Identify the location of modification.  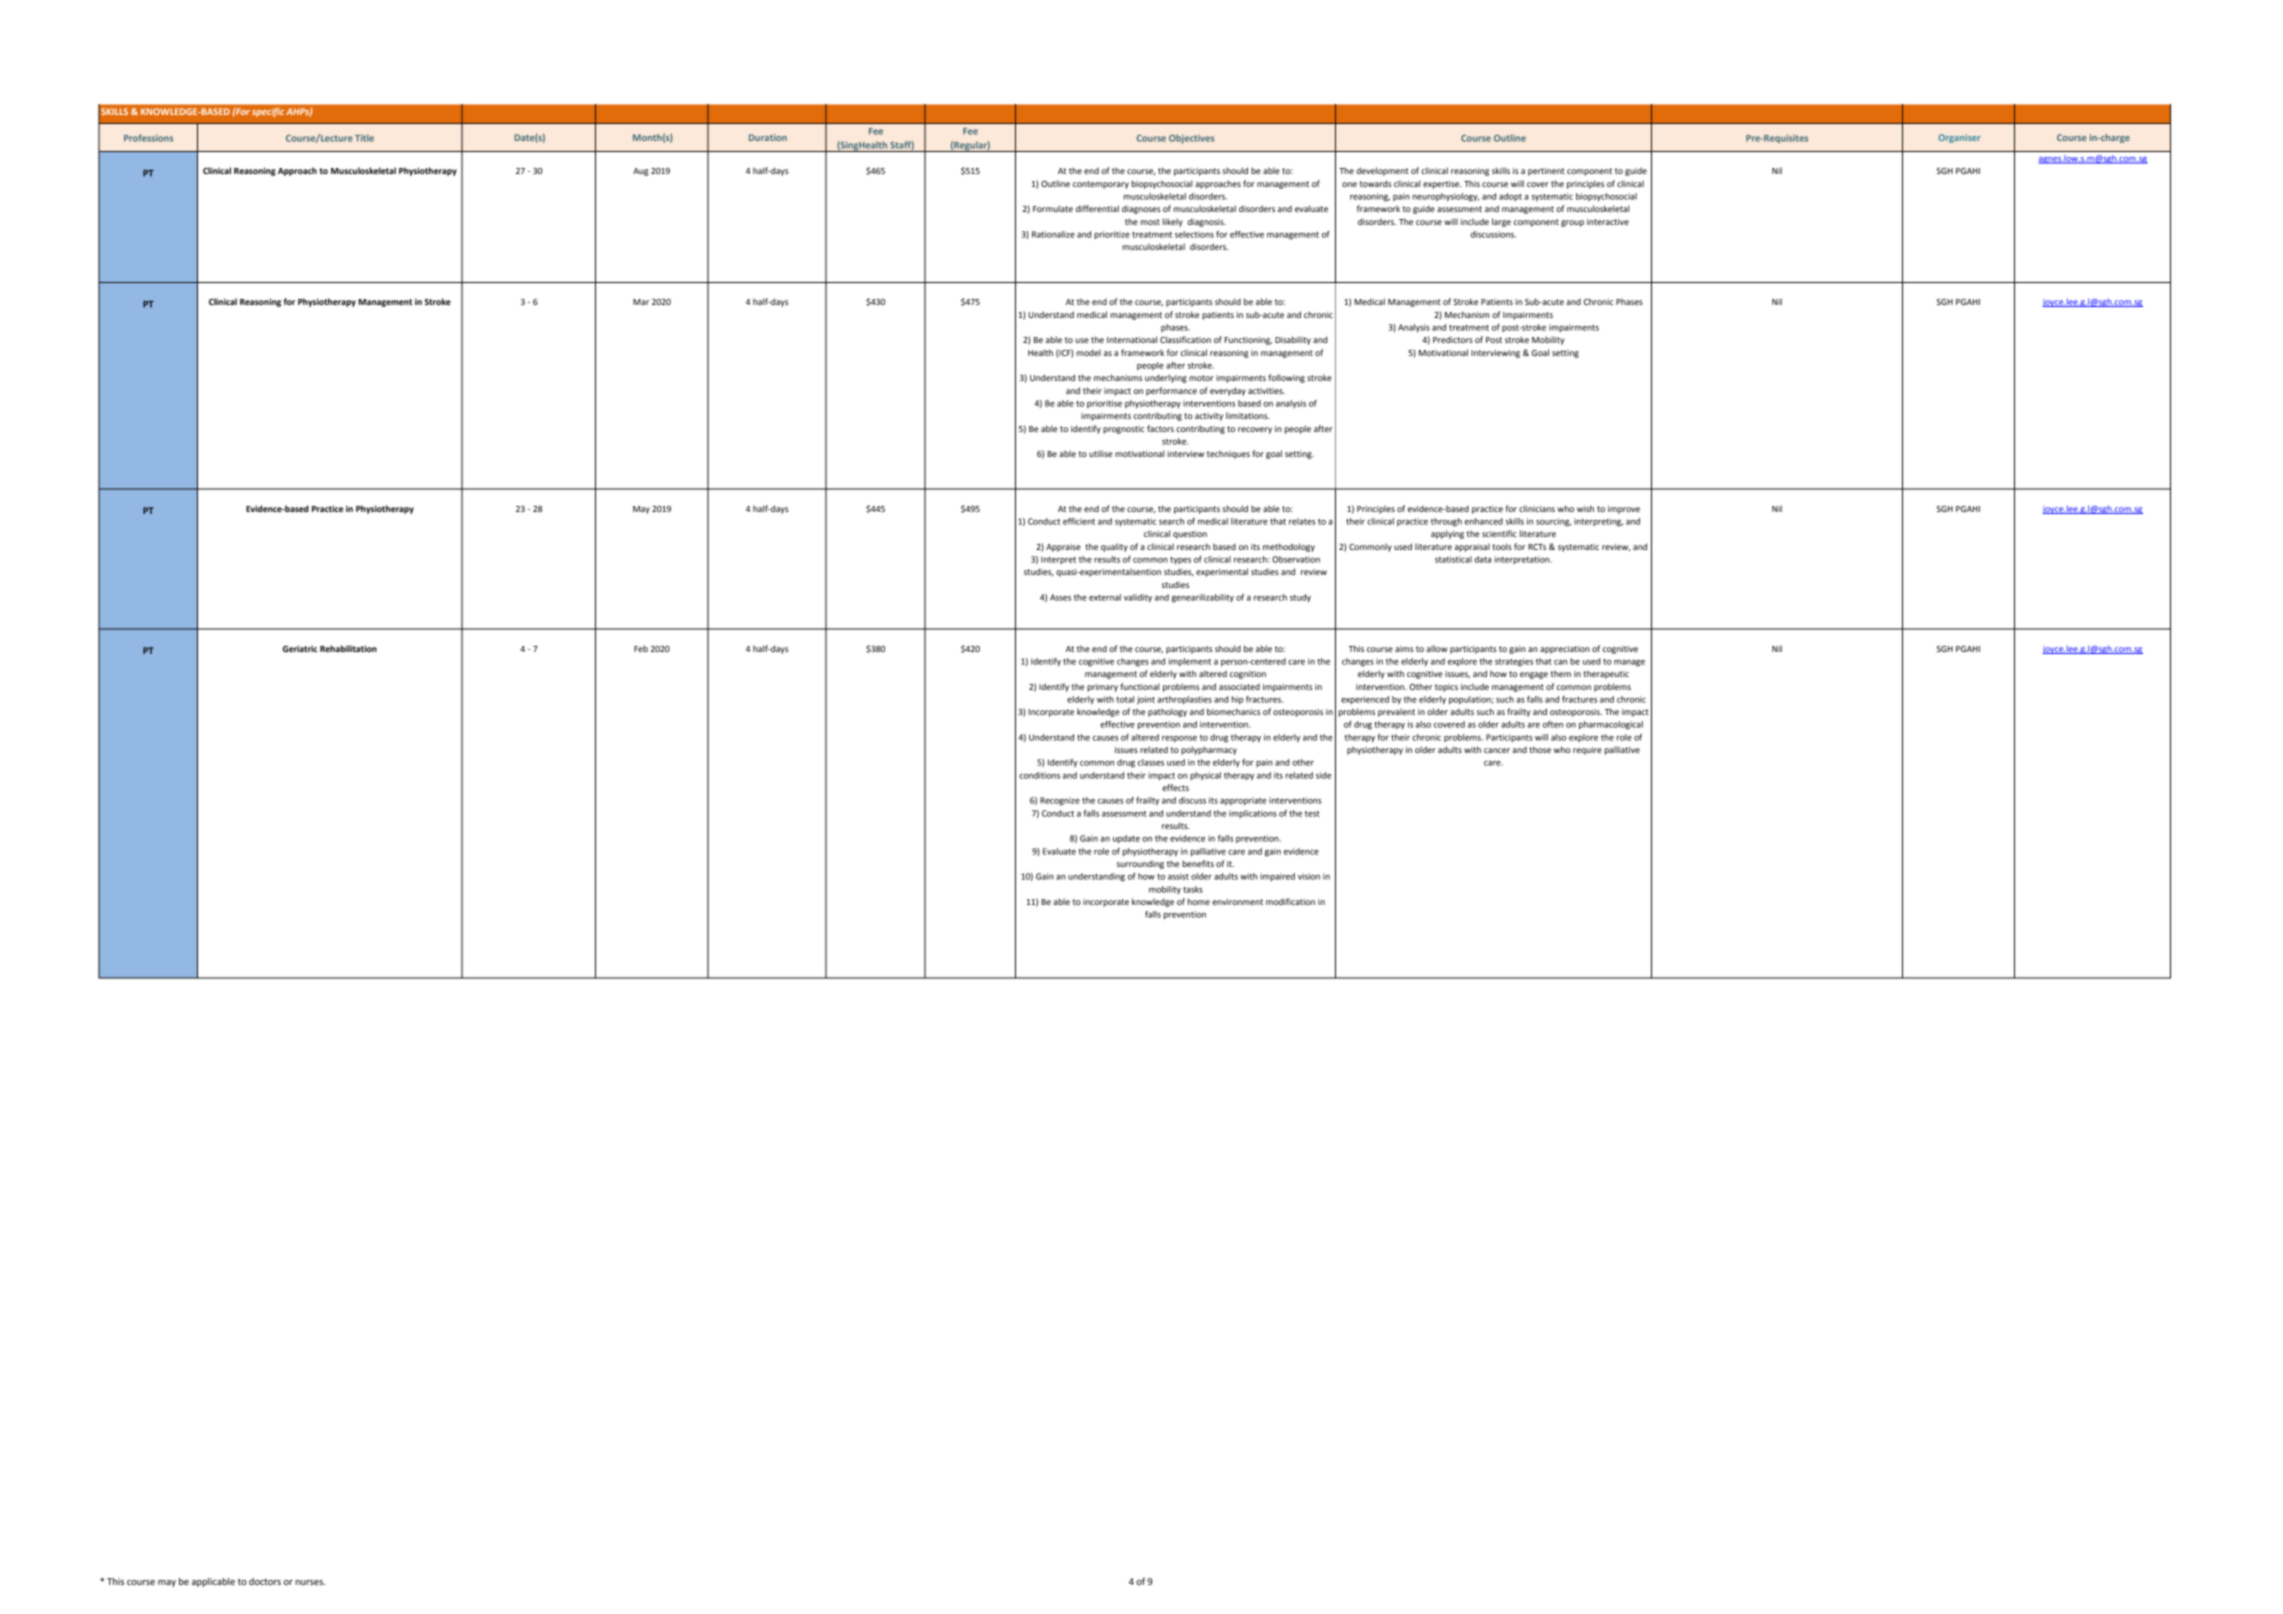
(1290, 901).
